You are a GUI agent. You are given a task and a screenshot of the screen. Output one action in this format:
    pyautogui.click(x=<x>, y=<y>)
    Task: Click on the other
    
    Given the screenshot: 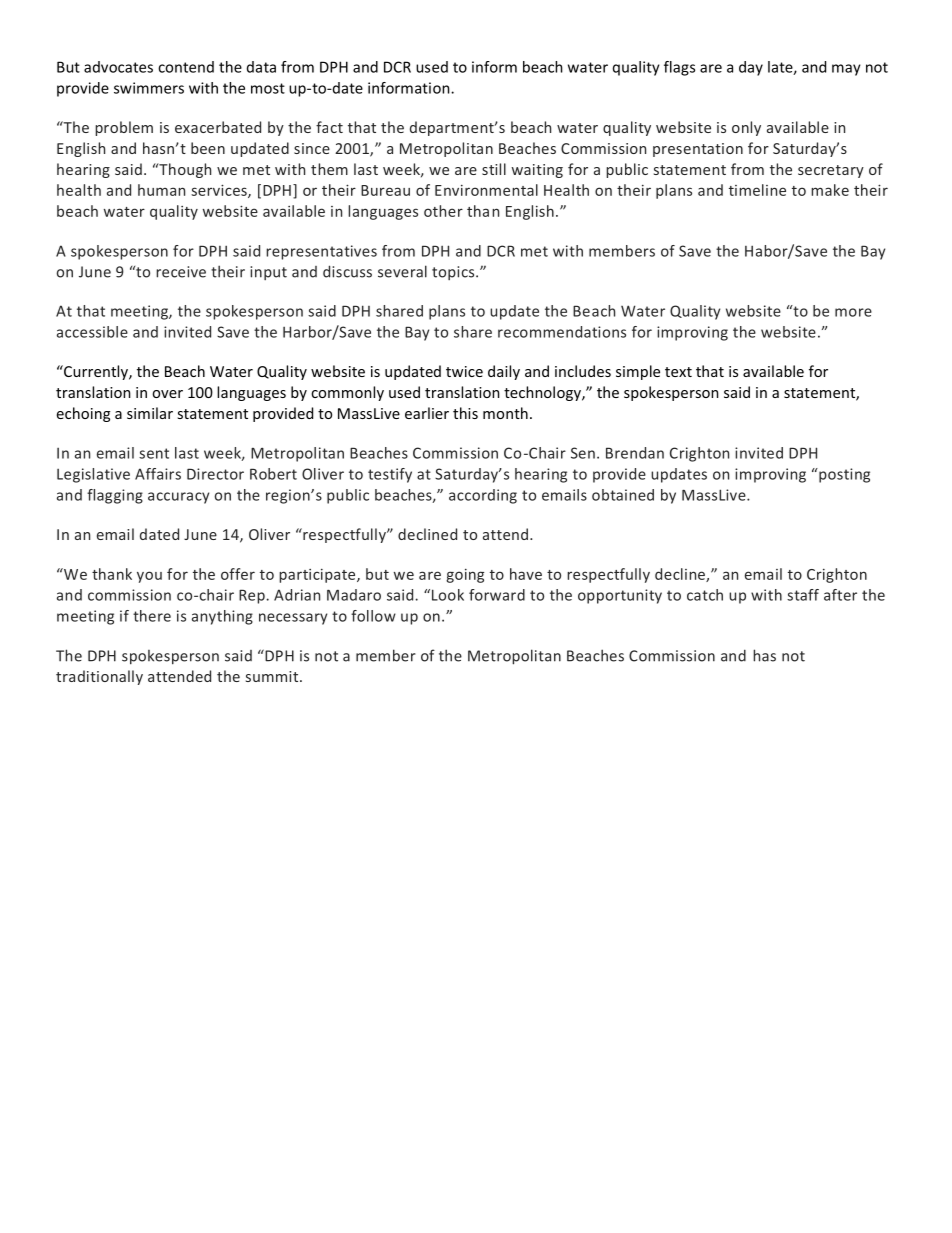 What is the action you would take?
    pyautogui.click(x=443, y=211)
